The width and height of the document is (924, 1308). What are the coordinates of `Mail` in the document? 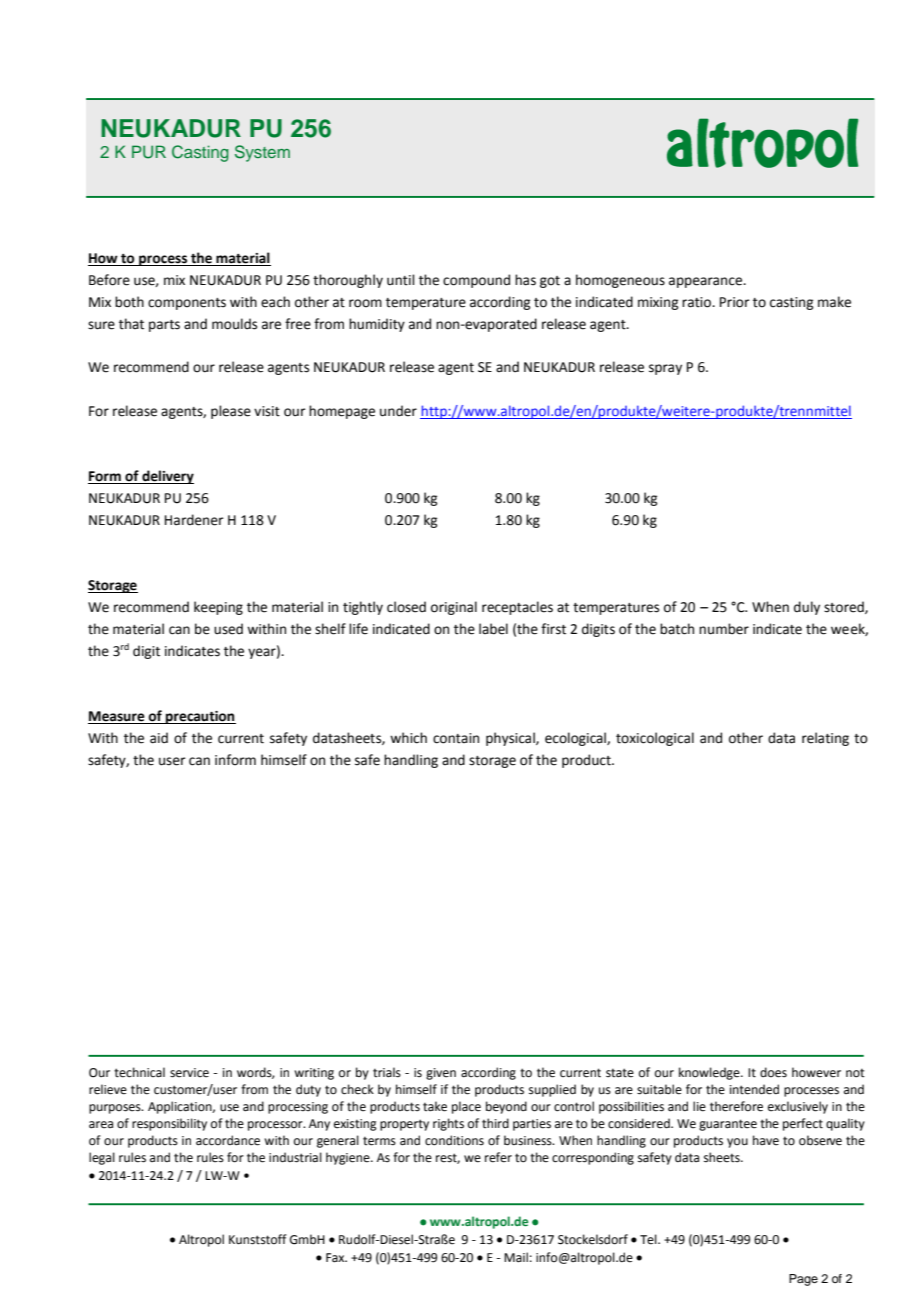 It's located at (516, 1257).
